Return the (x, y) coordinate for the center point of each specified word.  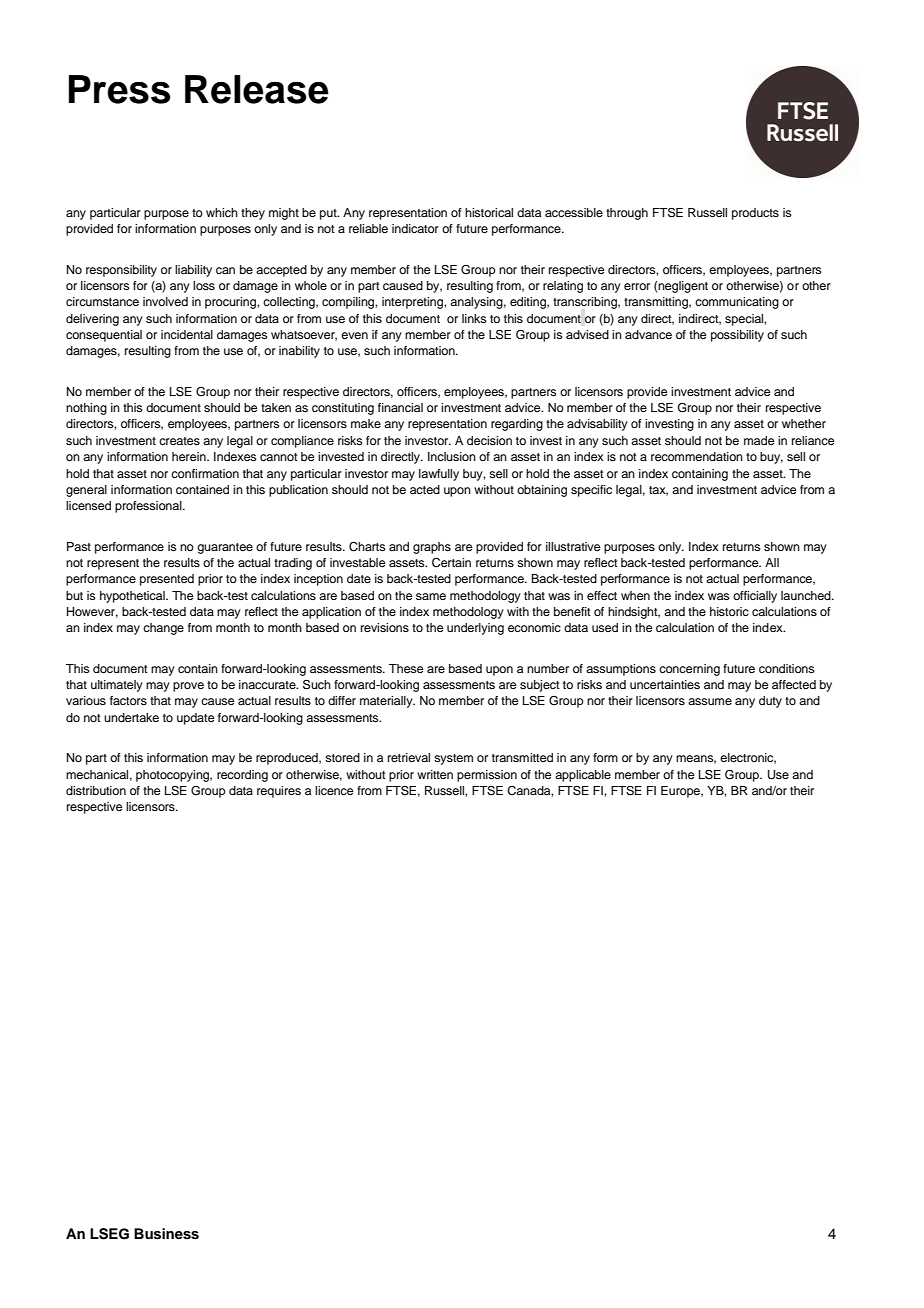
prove (188, 687)
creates (179, 441)
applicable (583, 776)
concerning (689, 670)
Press (120, 89)
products (755, 214)
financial (400, 407)
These (406, 668)
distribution (96, 790)
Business (166, 1234)
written (435, 774)
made (759, 440)
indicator (415, 228)
